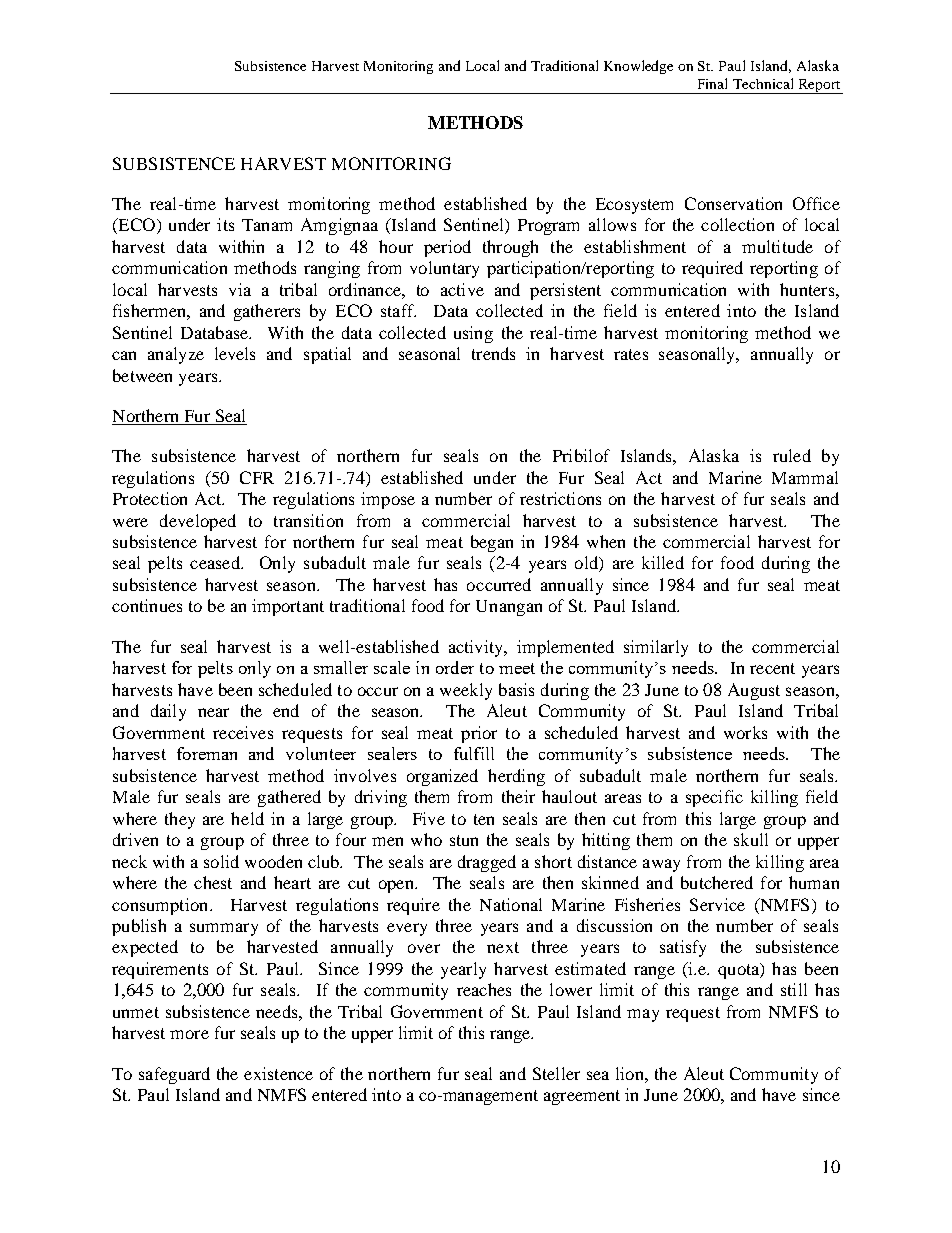 Image resolution: width=952 pixels, height=1233 pixels. What do you see at coordinates (198, 522) in the screenshot?
I see `developed` at bounding box center [198, 522].
